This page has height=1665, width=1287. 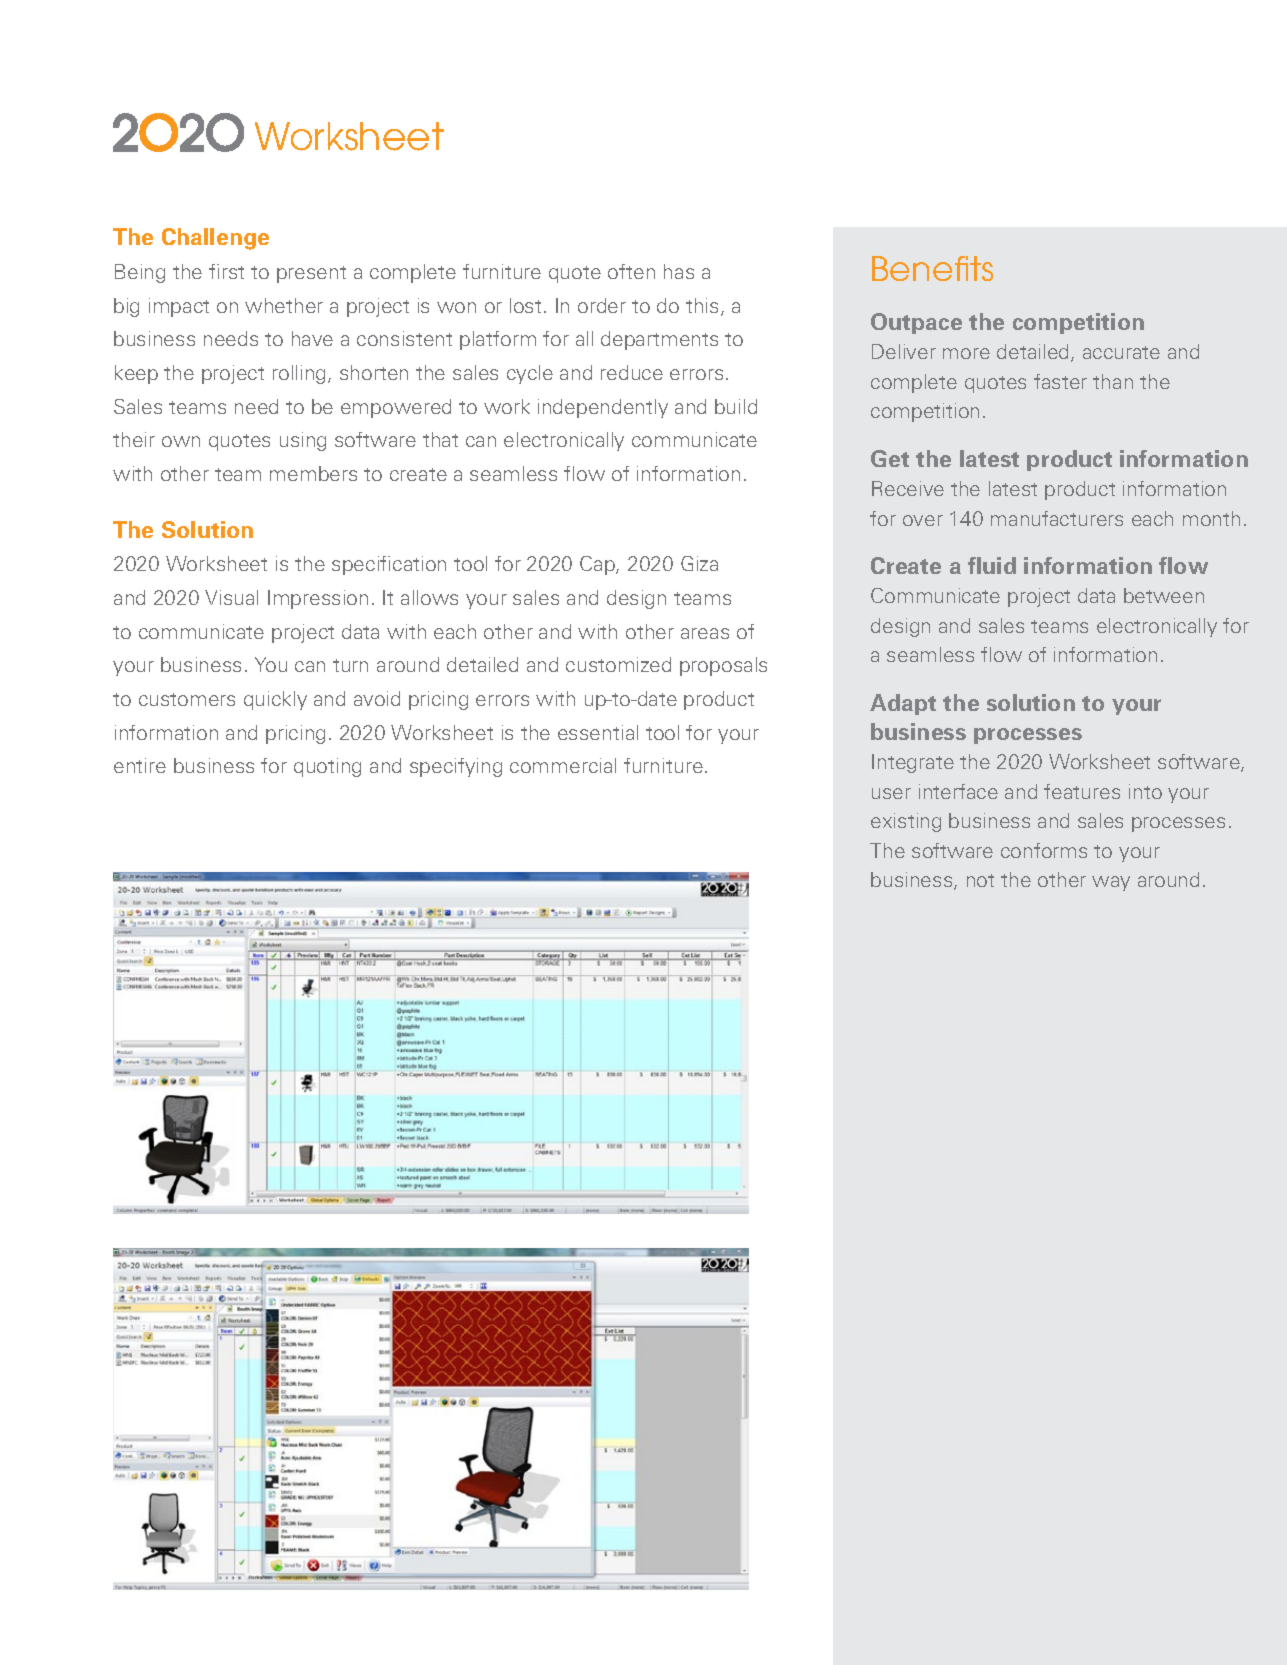 What do you see at coordinates (932, 268) in the page?
I see `Benefits` at bounding box center [932, 268].
